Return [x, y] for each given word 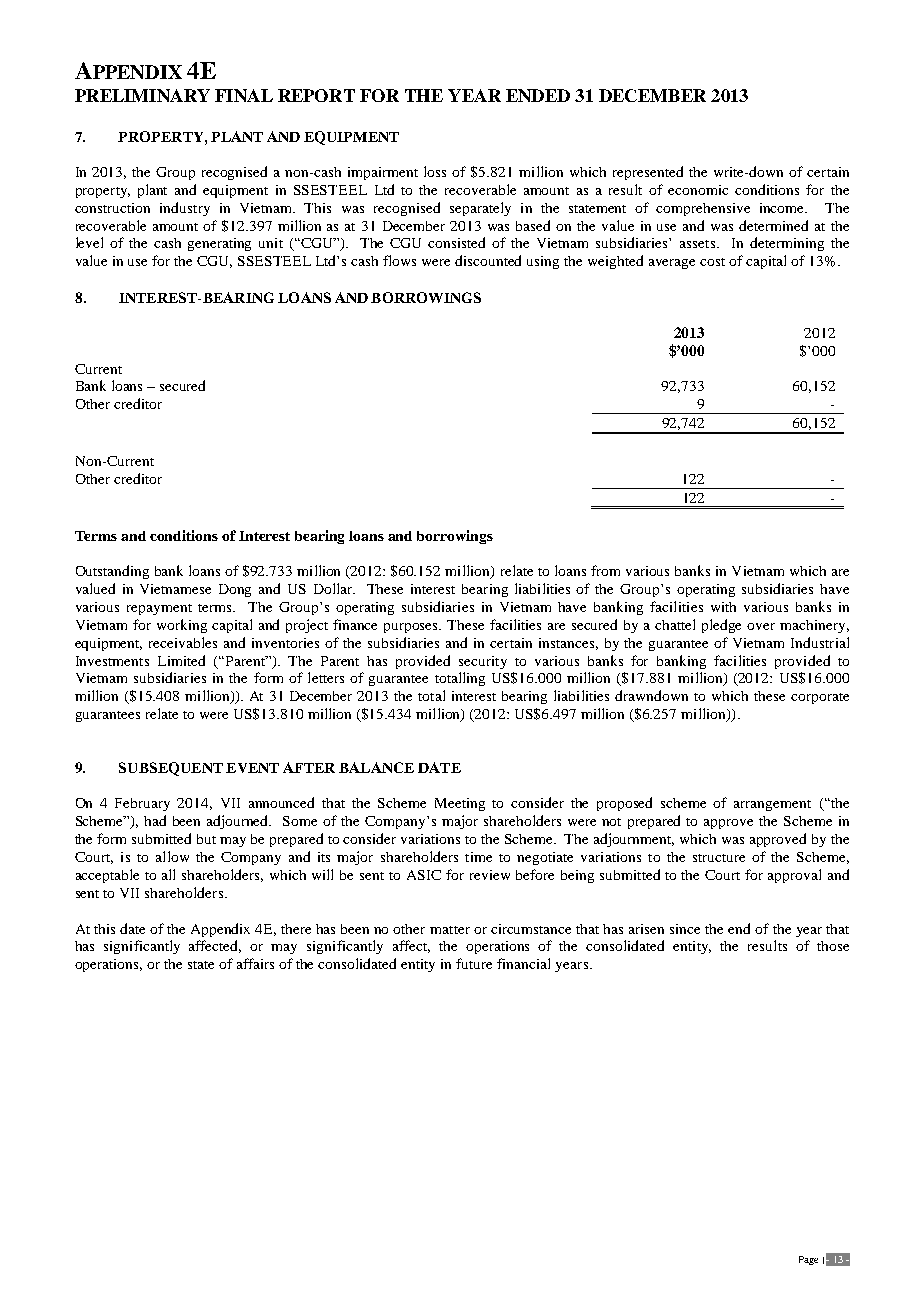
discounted [488, 260]
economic [698, 190]
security [483, 662]
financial [523, 963]
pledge [721, 626]
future [474, 963]
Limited [181, 660]
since [685, 929]
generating [219, 244]
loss [435, 171]
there [296, 929]
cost [712, 262]
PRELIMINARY [142, 95]
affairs [255, 963]
